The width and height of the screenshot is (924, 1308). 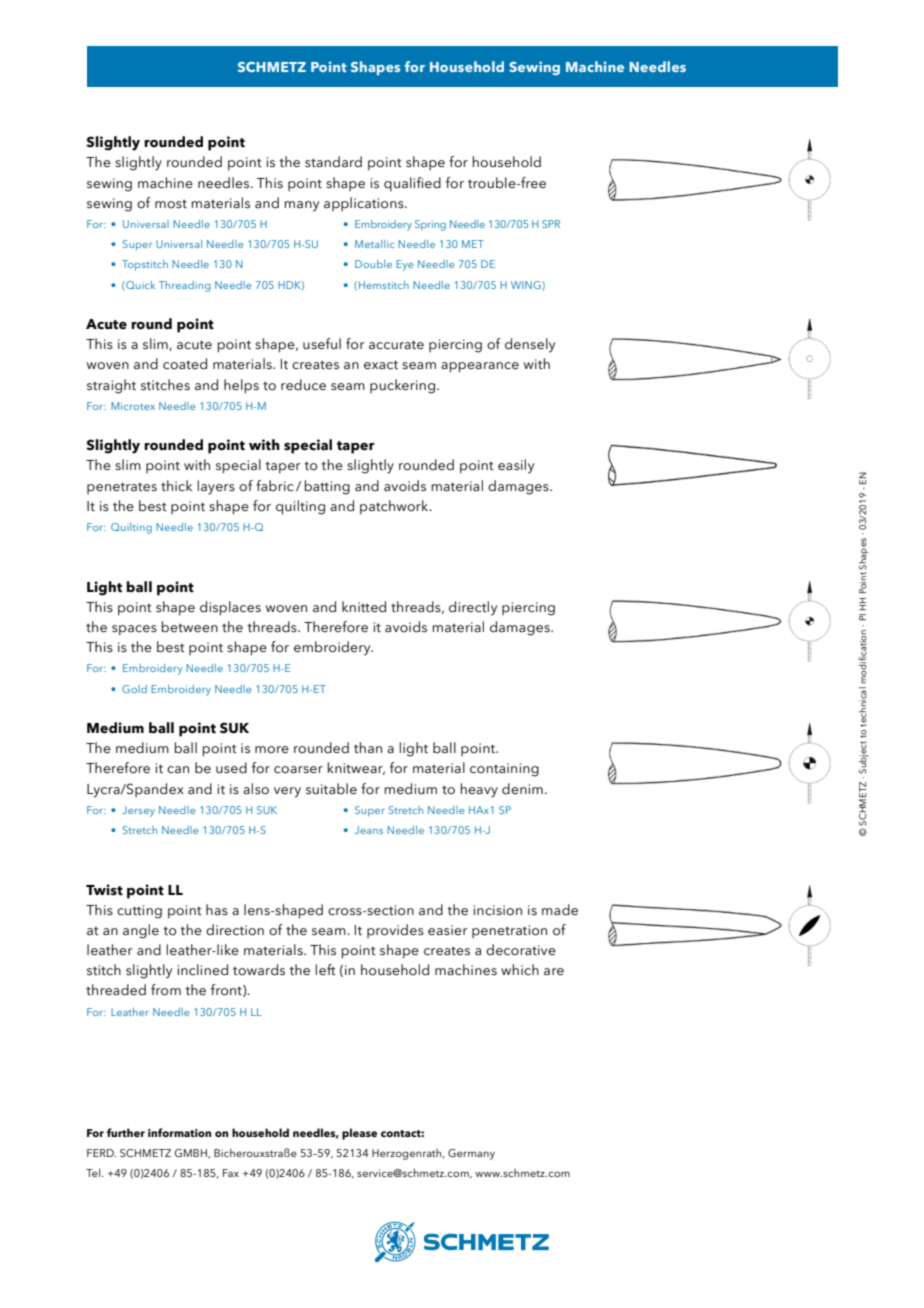 I want to click on most, so click(x=171, y=204).
